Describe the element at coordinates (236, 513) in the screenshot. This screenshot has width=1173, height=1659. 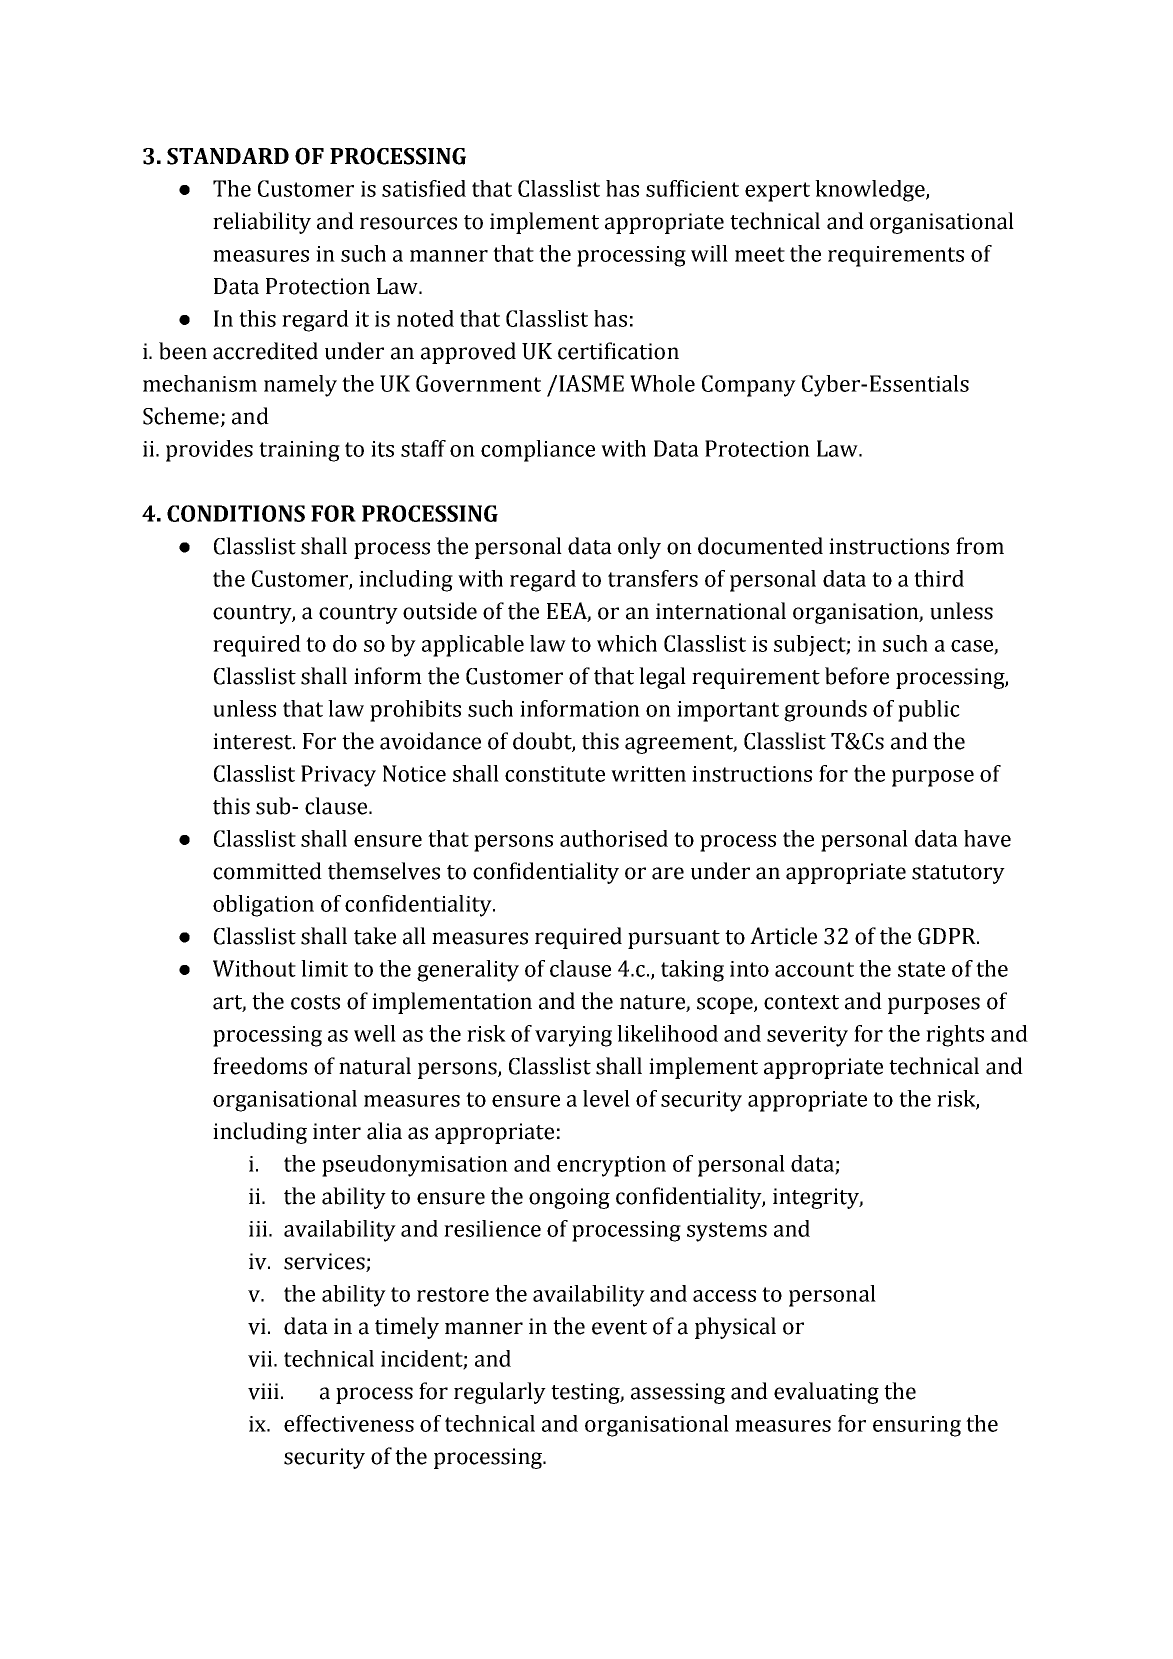
I see `CONDITIONS` at that location.
